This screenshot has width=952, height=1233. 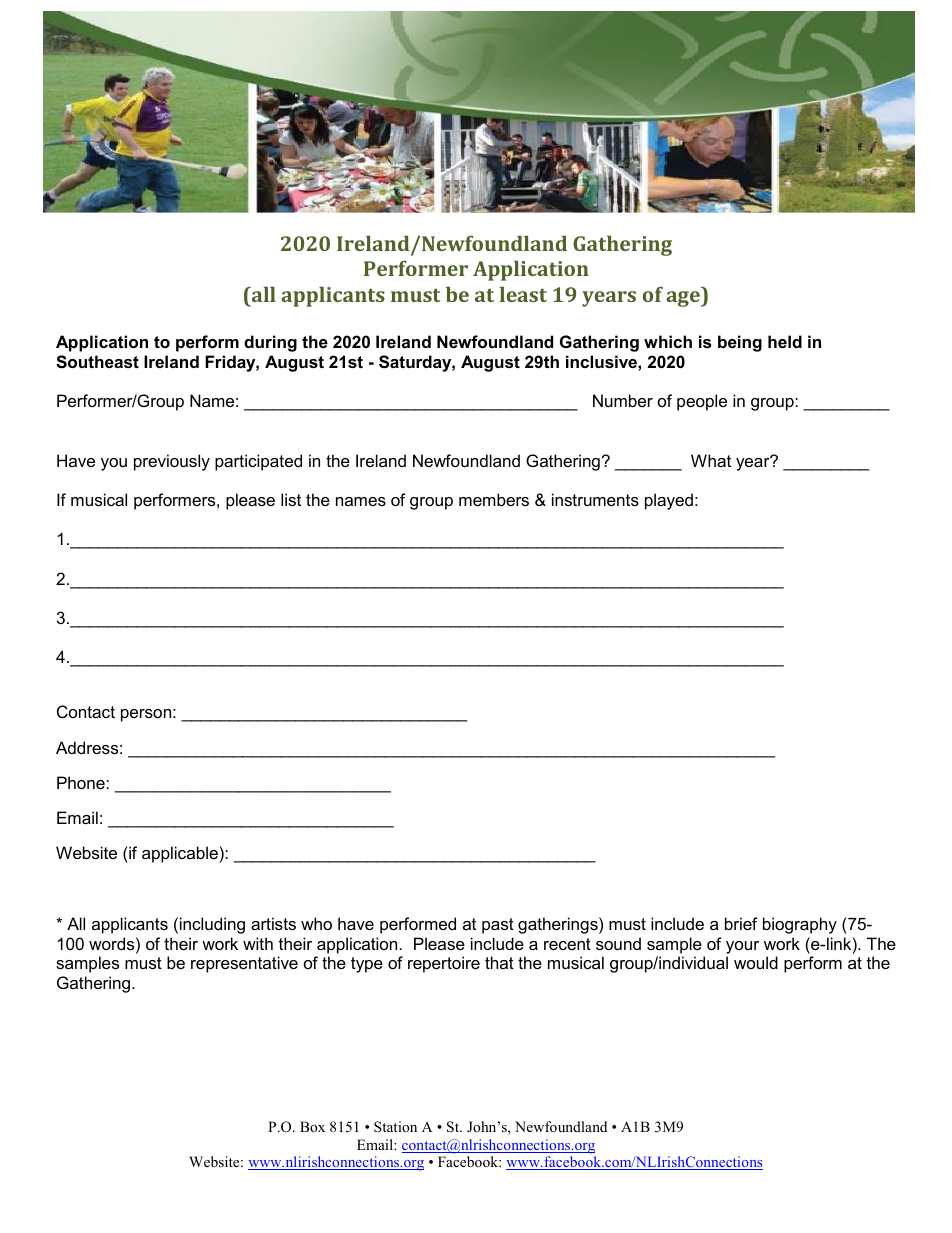 What do you see at coordinates (312, 1126) in the screenshot?
I see `Box` at bounding box center [312, 1126].
